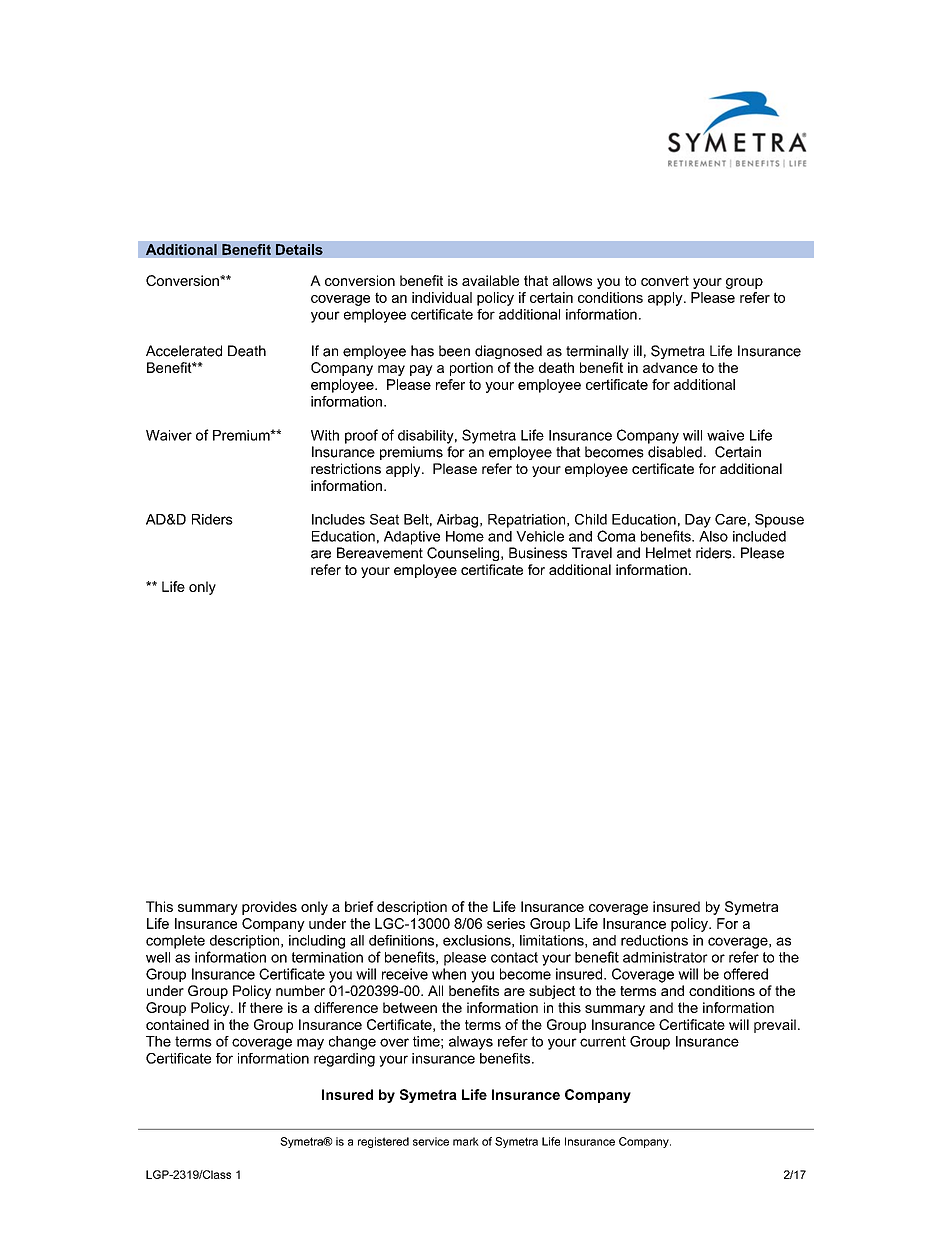  I want to click on convert, so click(665, 281).
